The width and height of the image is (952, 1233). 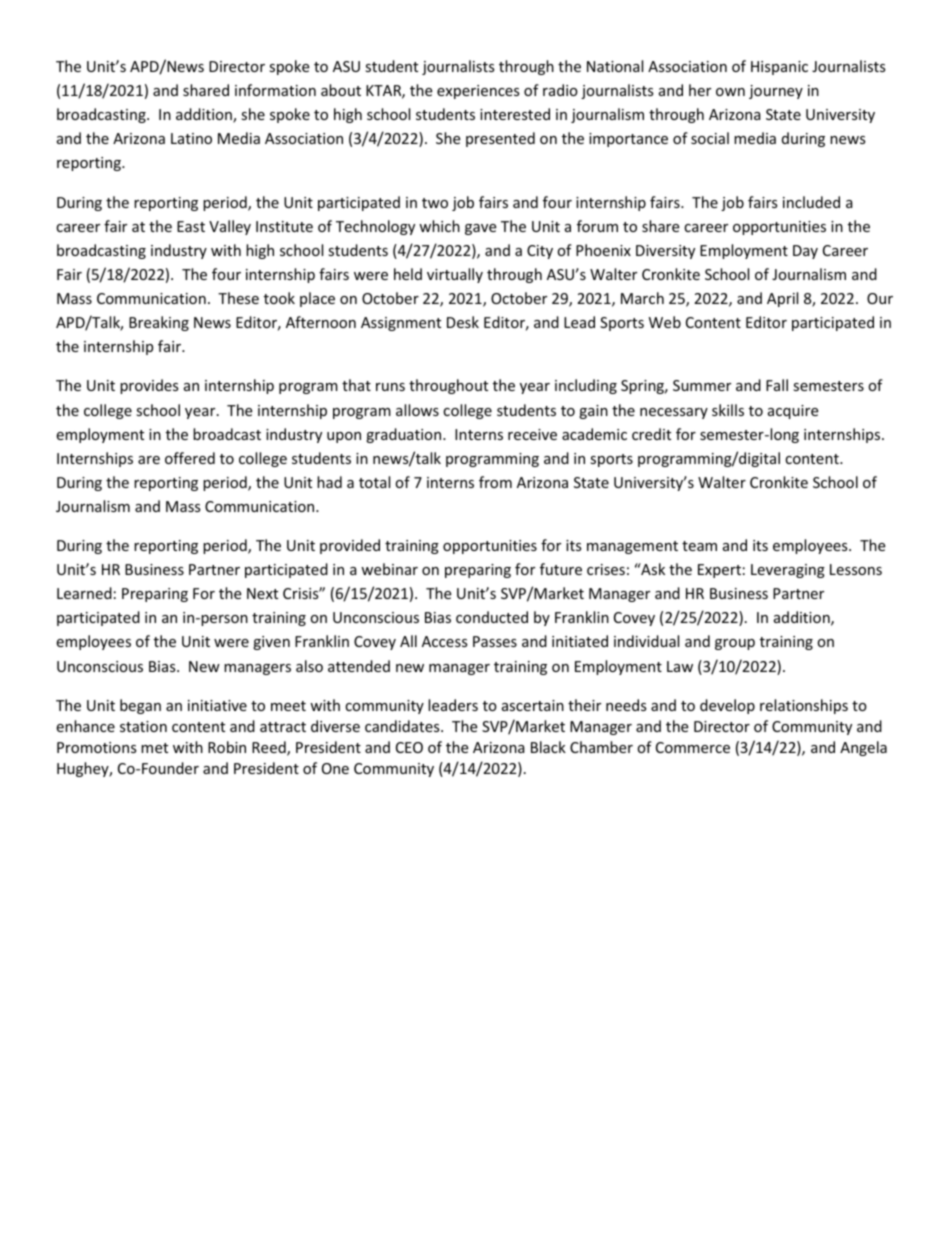 What do you see at coordinates (154, 748) in the image?
I see `met` at bounding box center [154, 748].
